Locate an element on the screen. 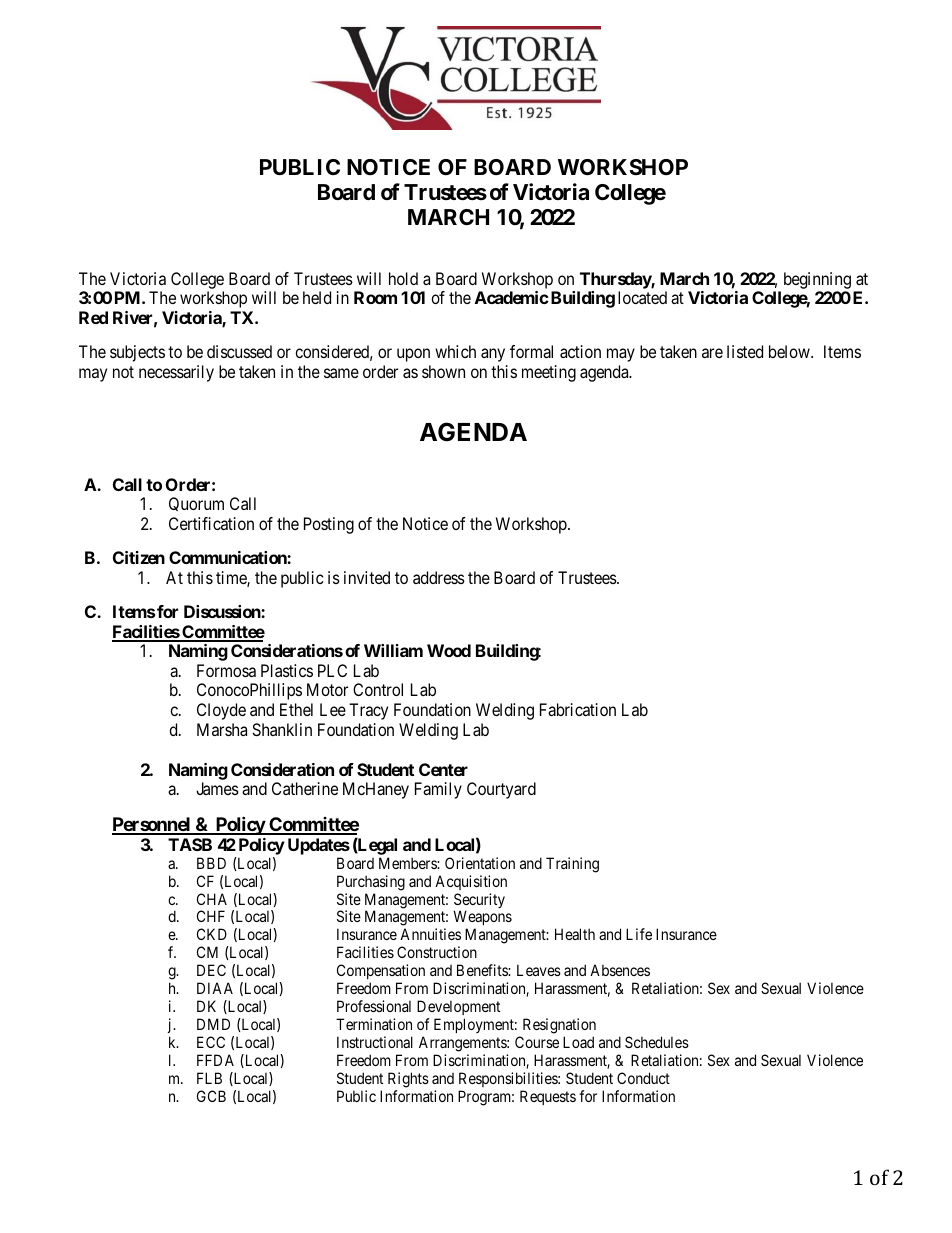  Formosa is located at coordinates (226, 670).
